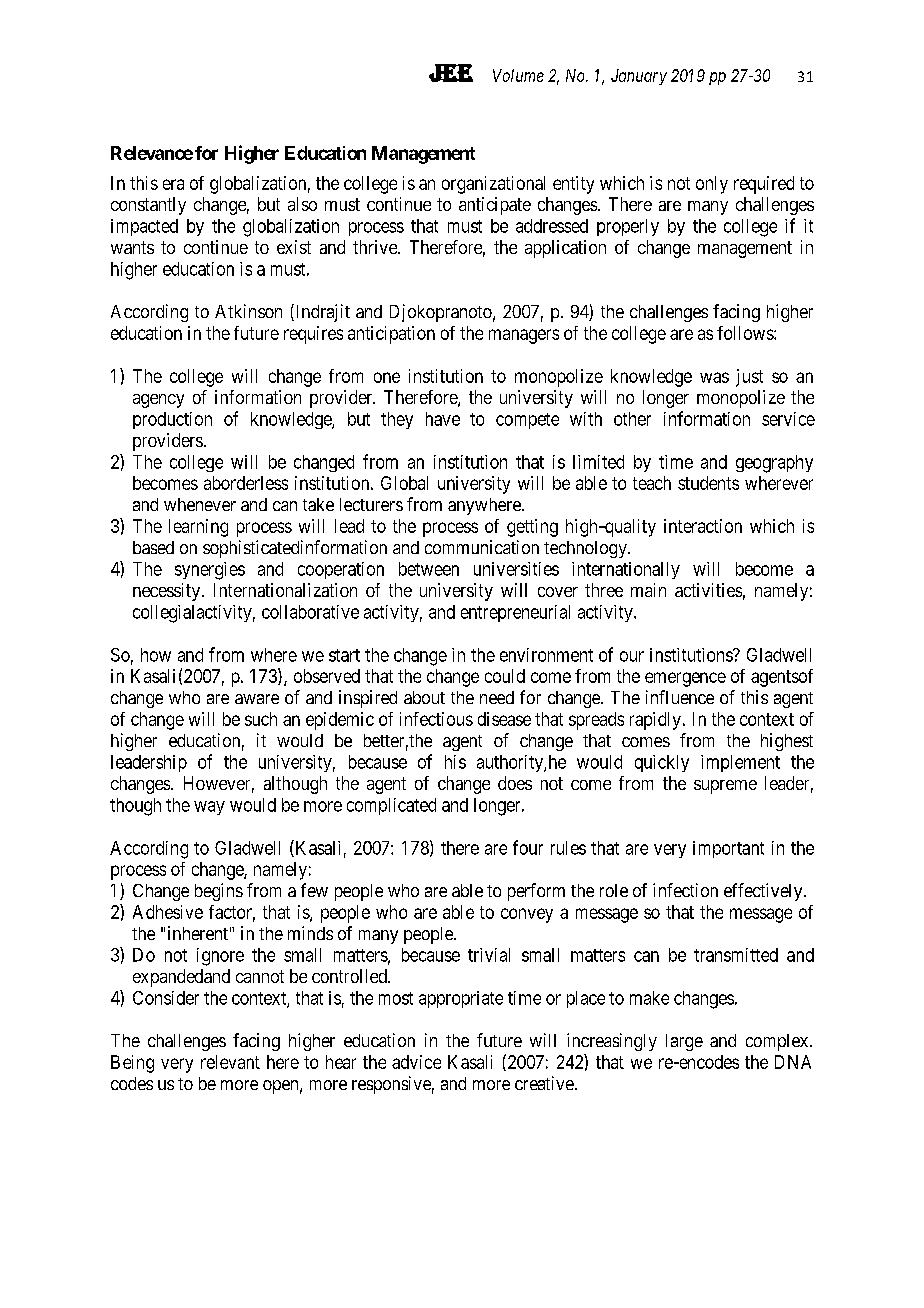 This image has width=924, height=1308. What do you see at coordinates (639, 77) in the image?
I see `January` at bounding box center [639, 77].
